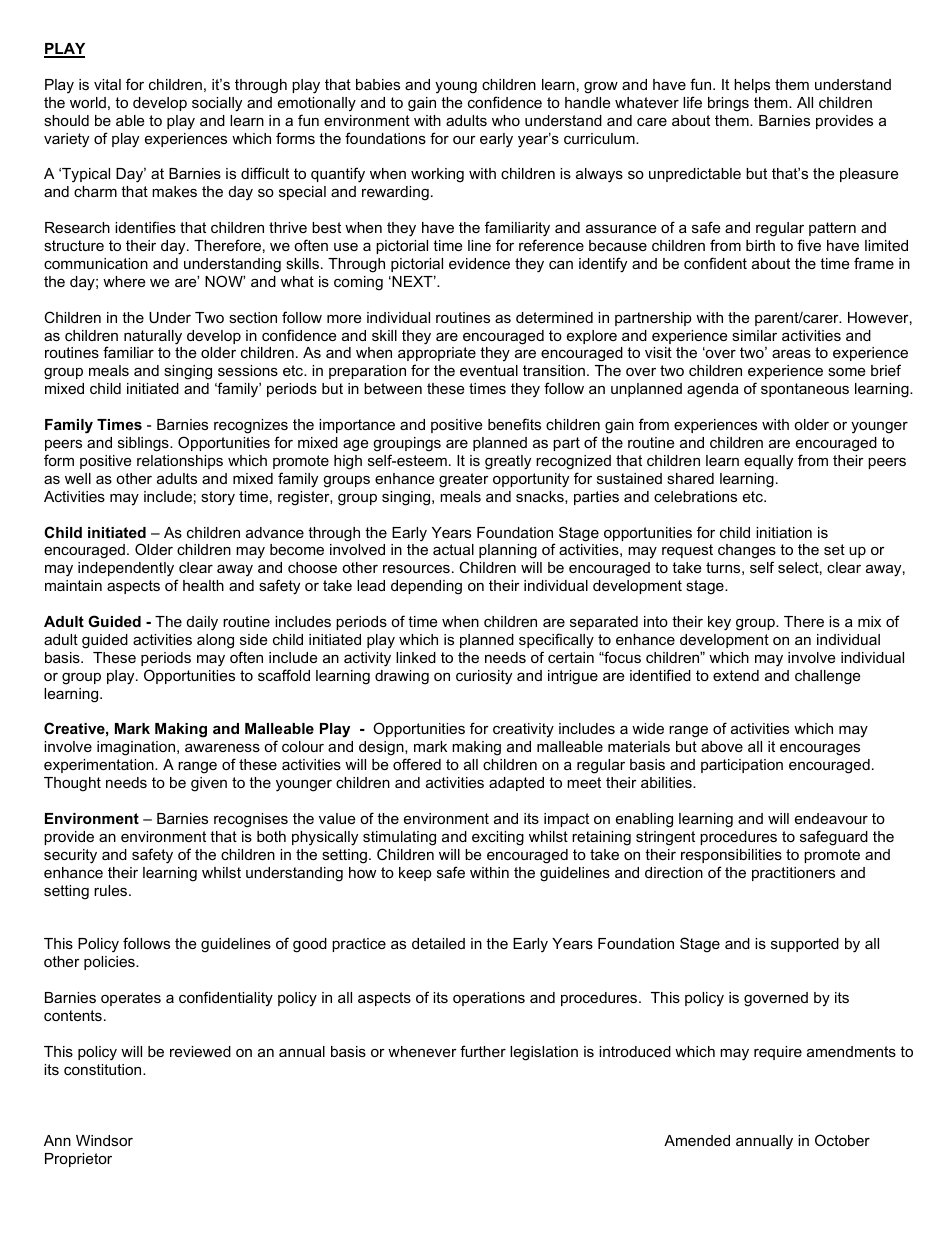 The image size is (952, 1233). What do you see at coordinates (498, 838) in the image?
I see `exciting` at bounding box center [498, 838].
